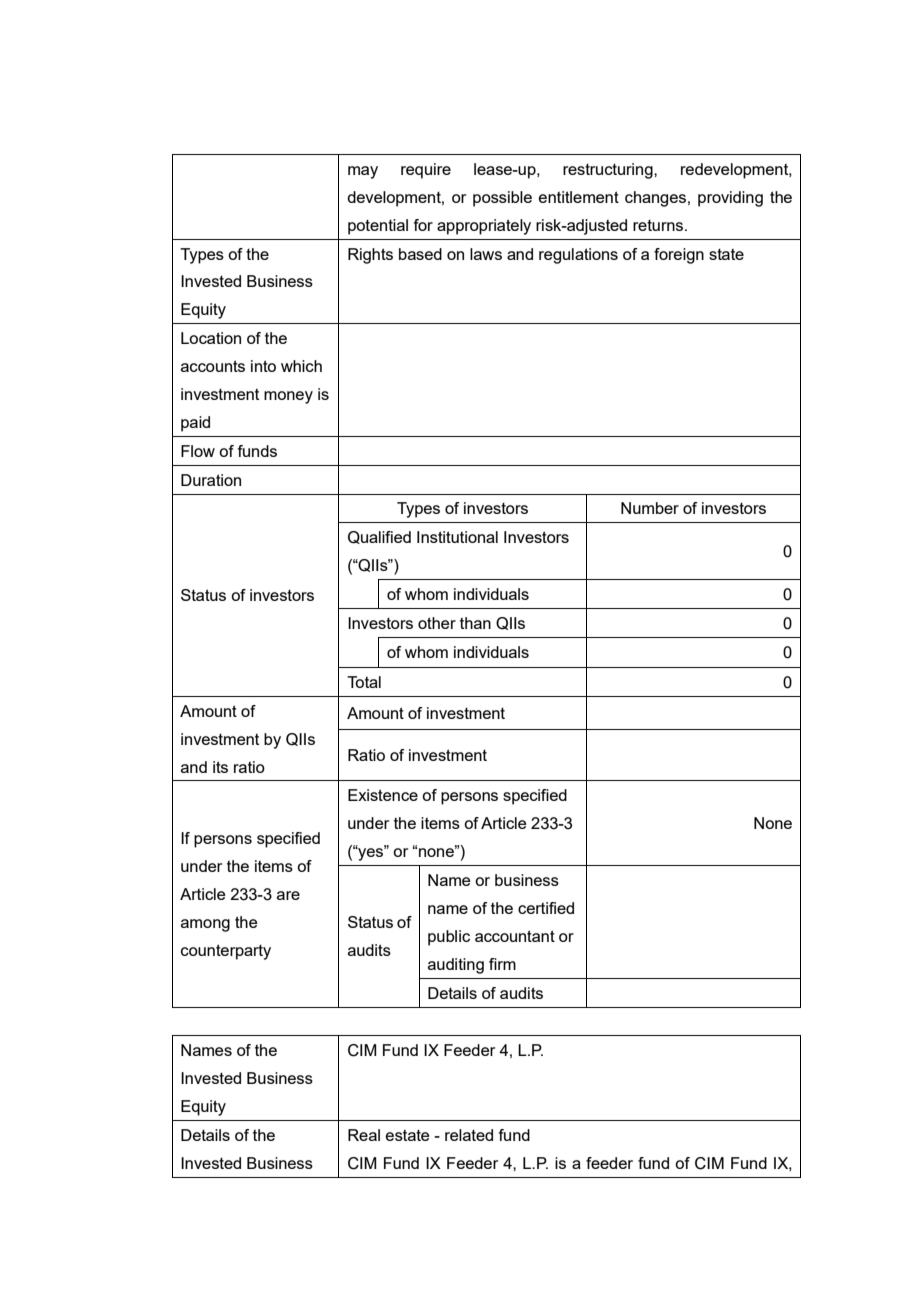 The width and height of the document is (924, 1308). I want to click on are, so click(288, 895).
